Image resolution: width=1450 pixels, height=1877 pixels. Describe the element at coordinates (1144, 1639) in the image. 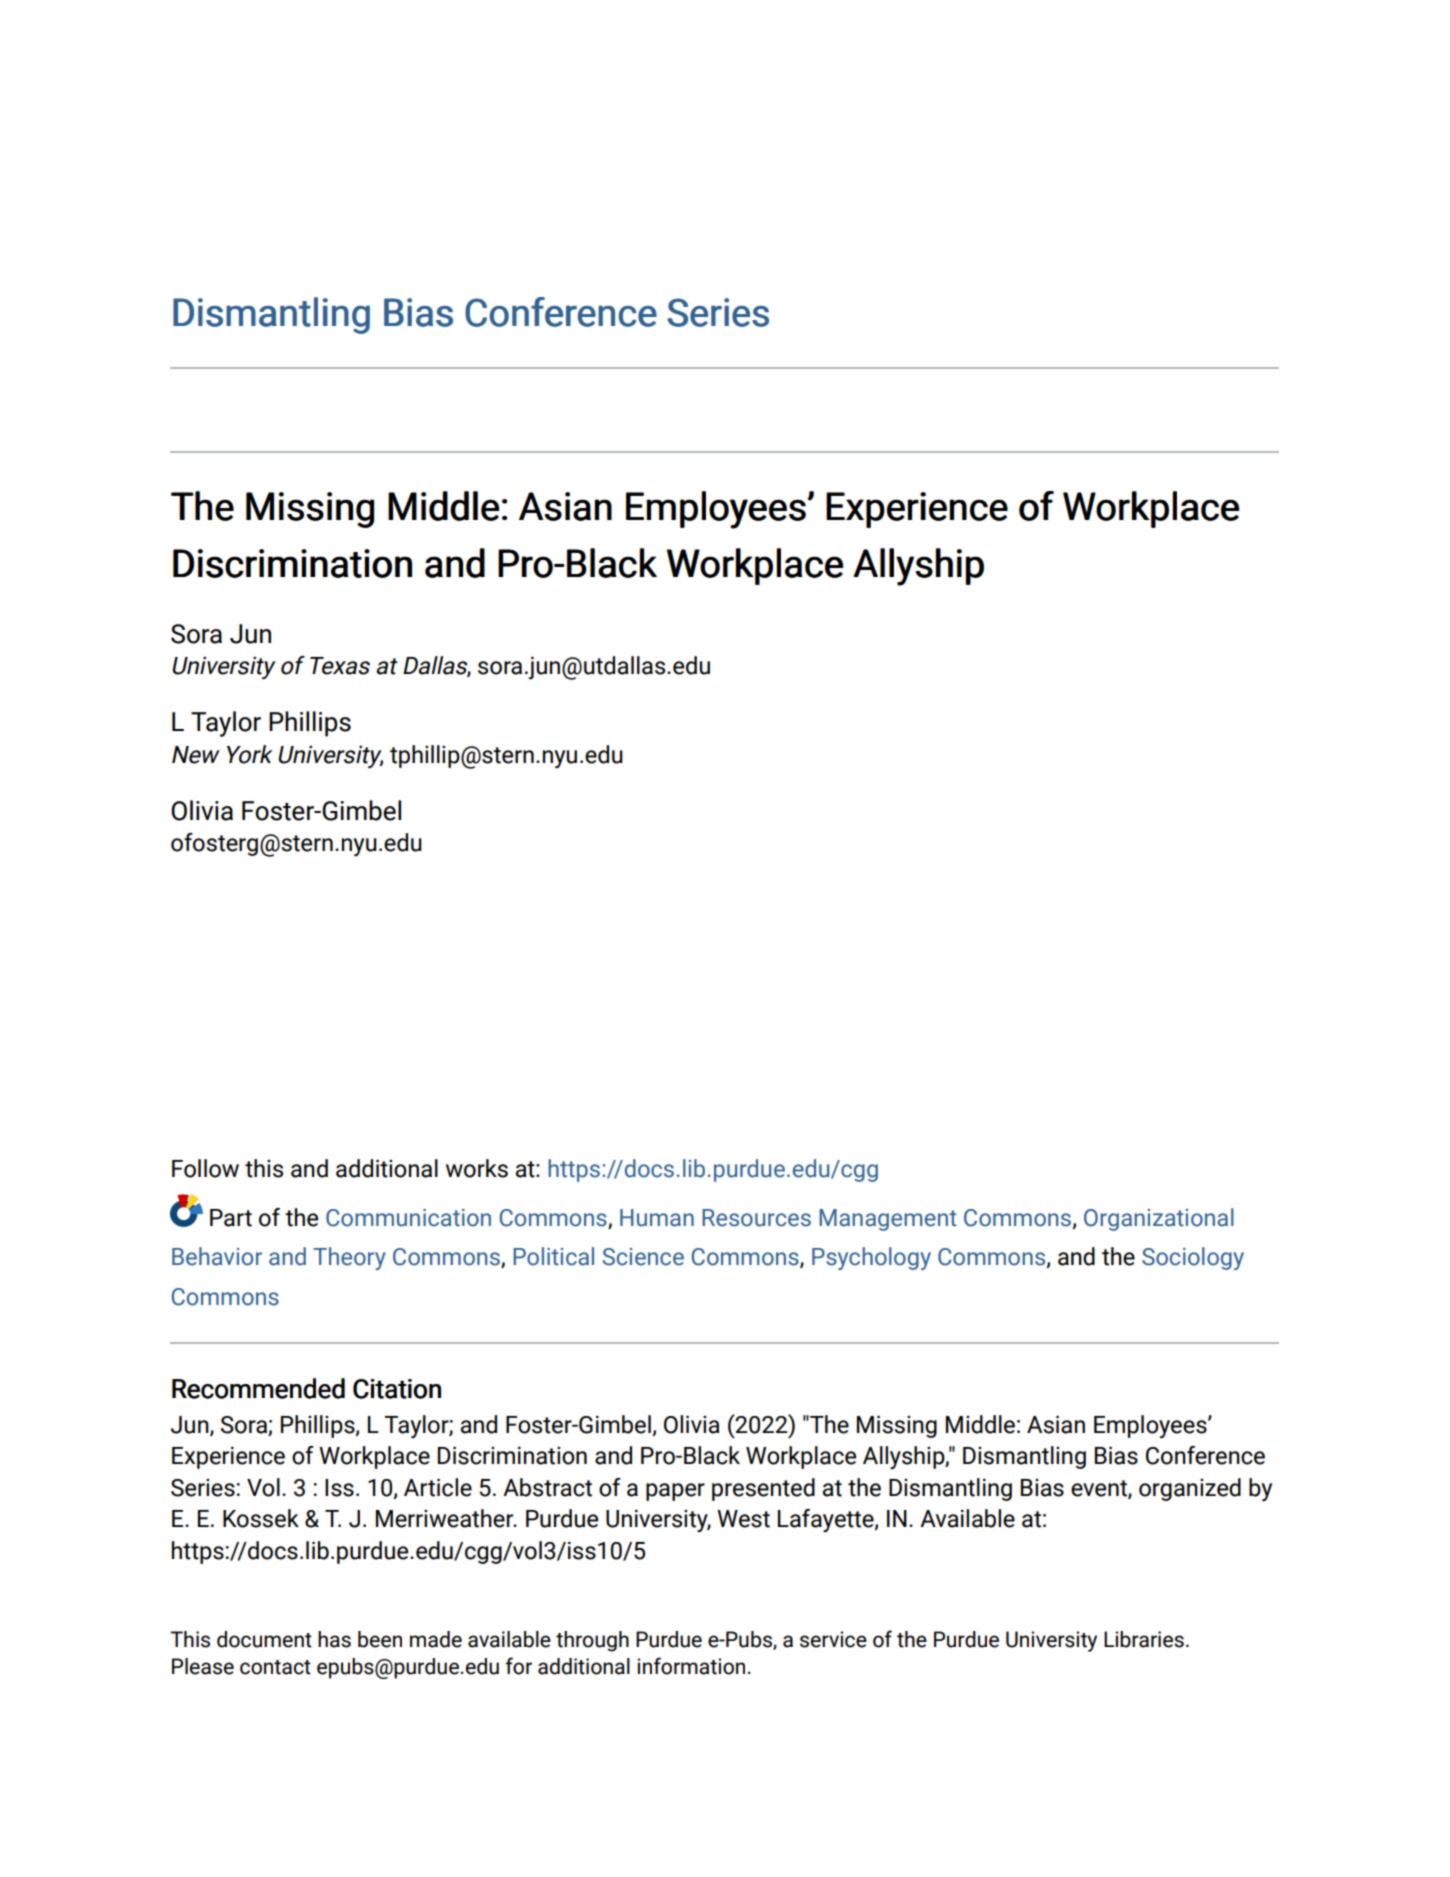

I see `Libraries` at that location.
